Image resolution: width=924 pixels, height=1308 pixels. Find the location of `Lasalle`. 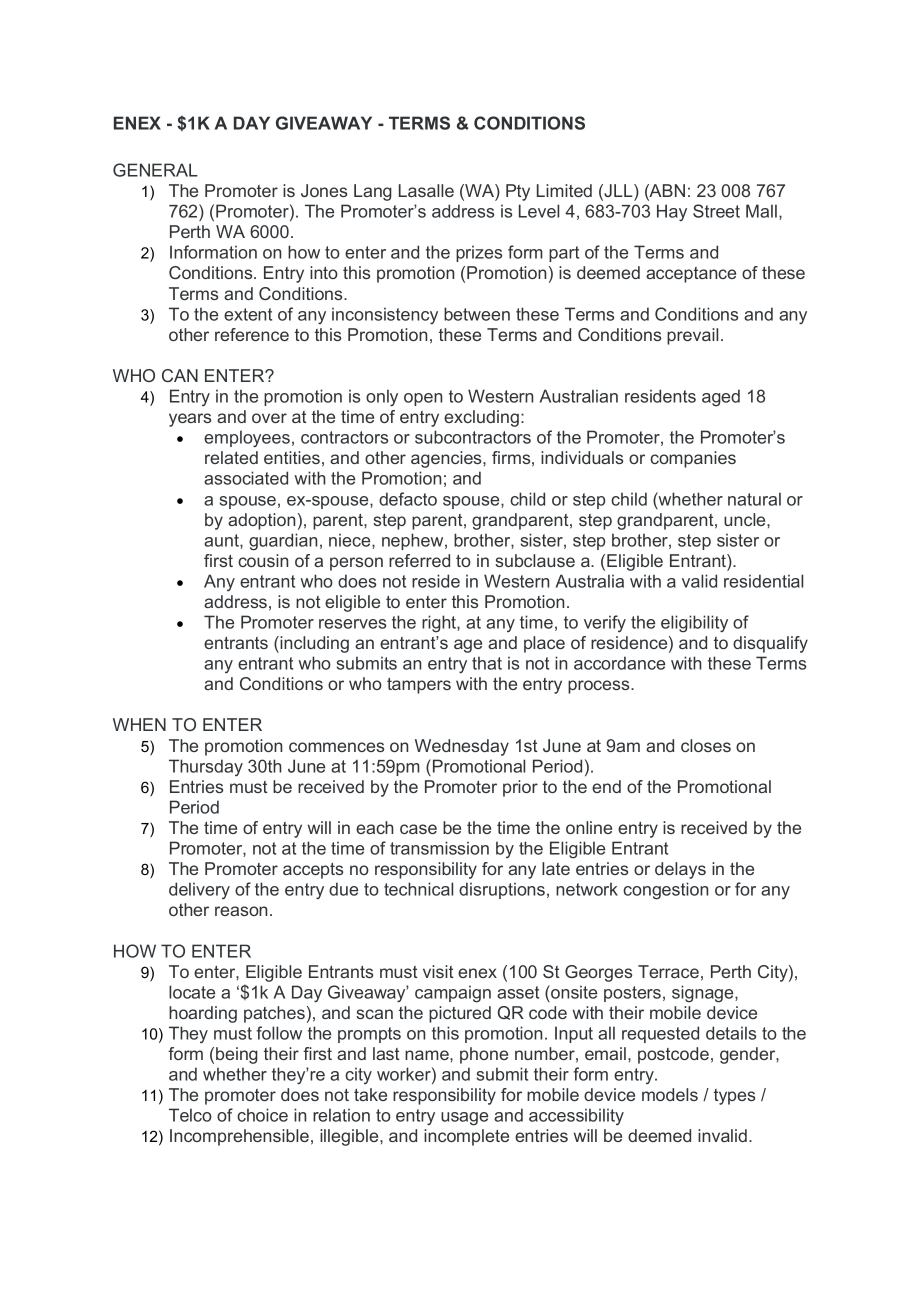

Lasalle is located at coordinates (426, 190).
